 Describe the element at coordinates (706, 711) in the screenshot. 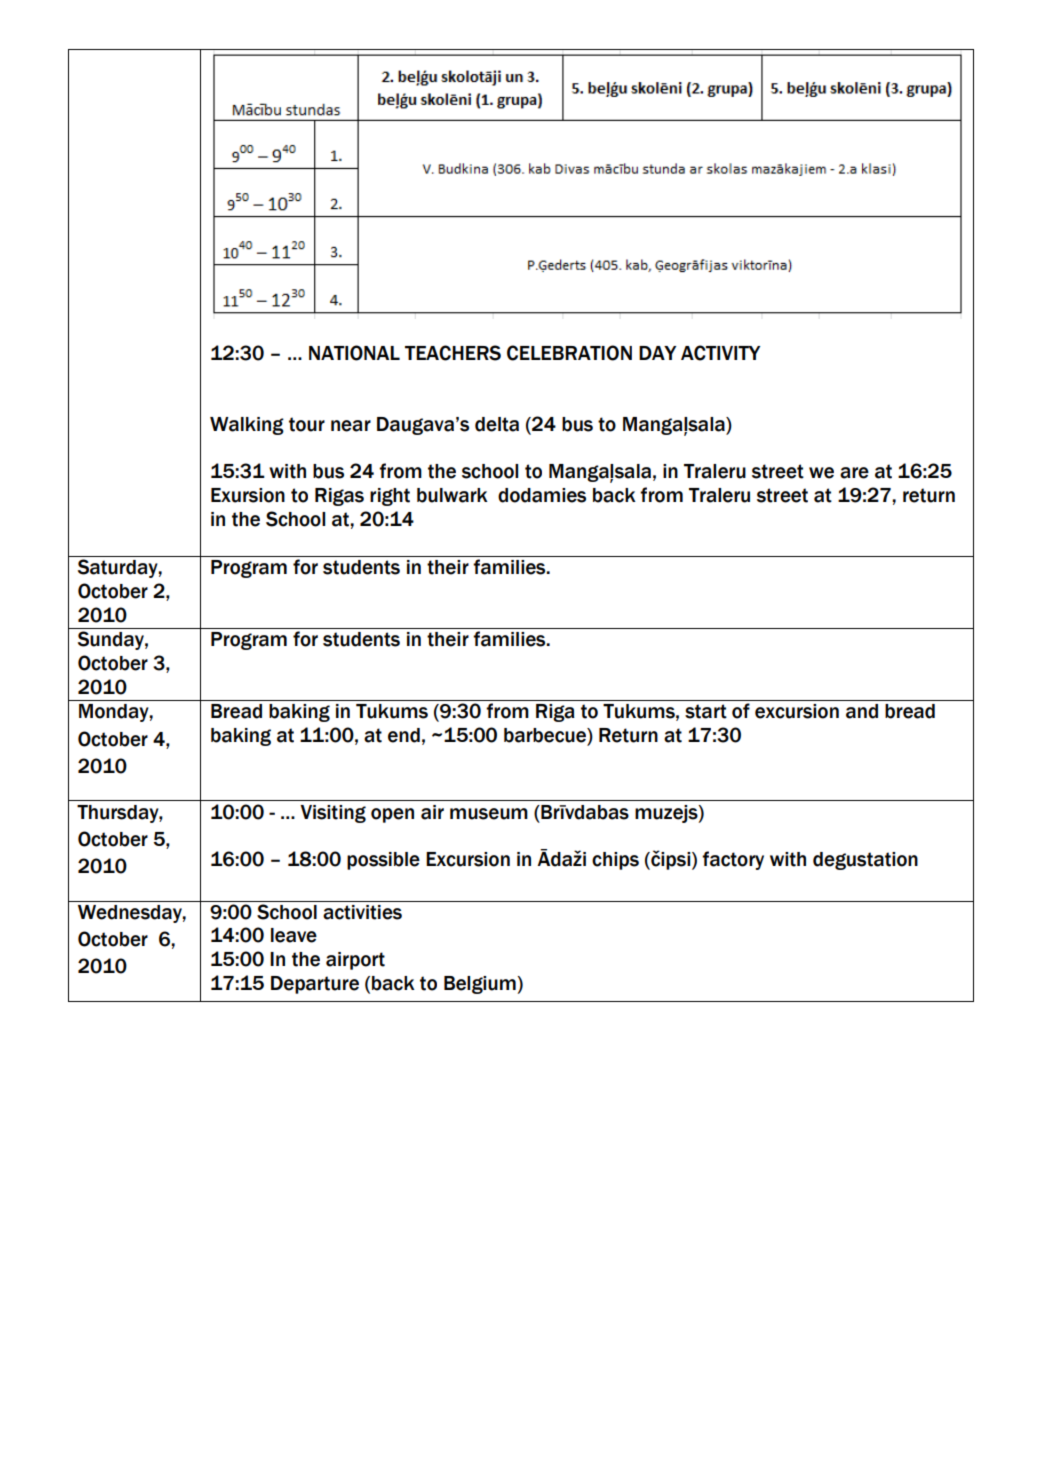

I see `start` at that location.
